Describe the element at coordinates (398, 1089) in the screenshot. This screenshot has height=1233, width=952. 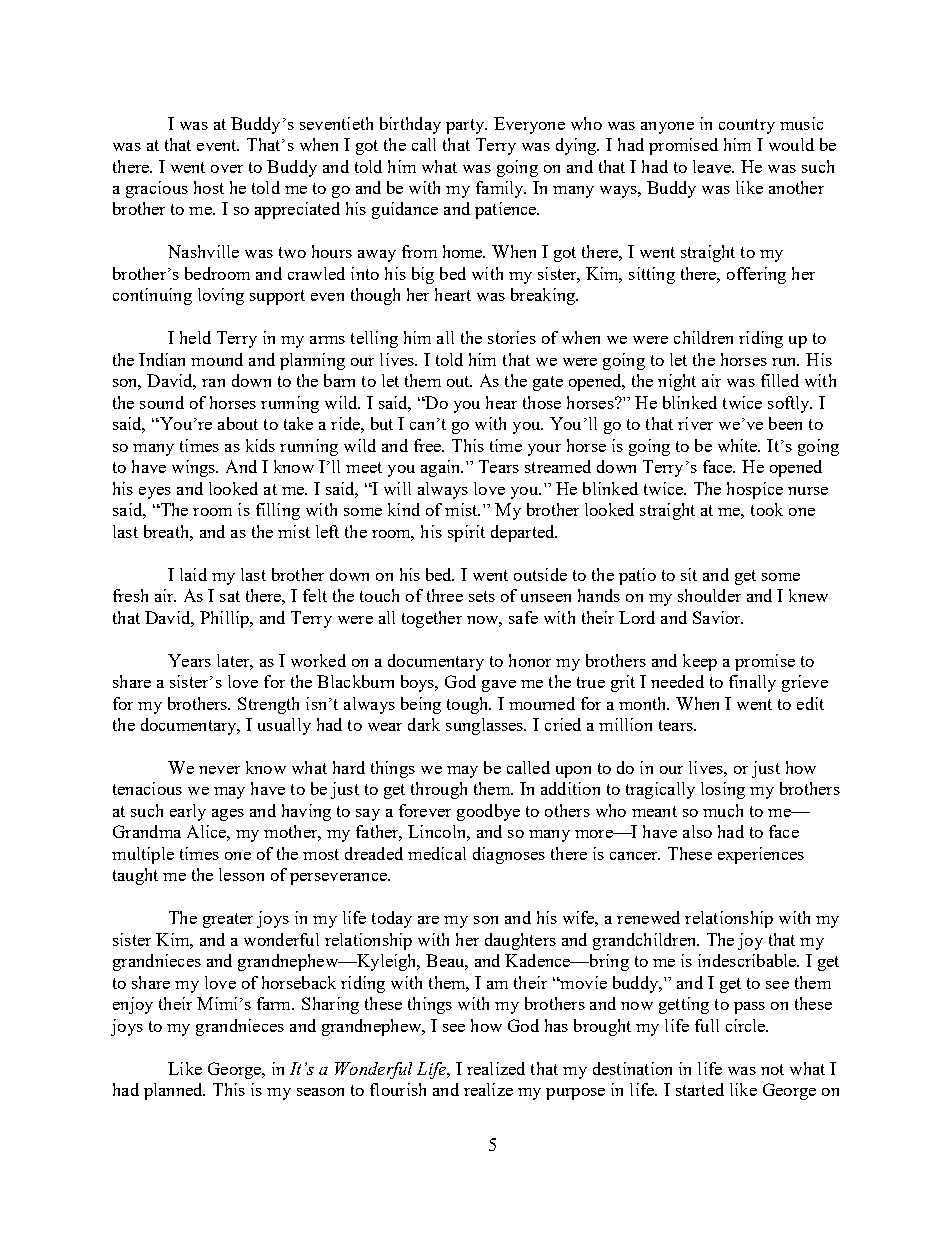
I see `flourish` at that location.
